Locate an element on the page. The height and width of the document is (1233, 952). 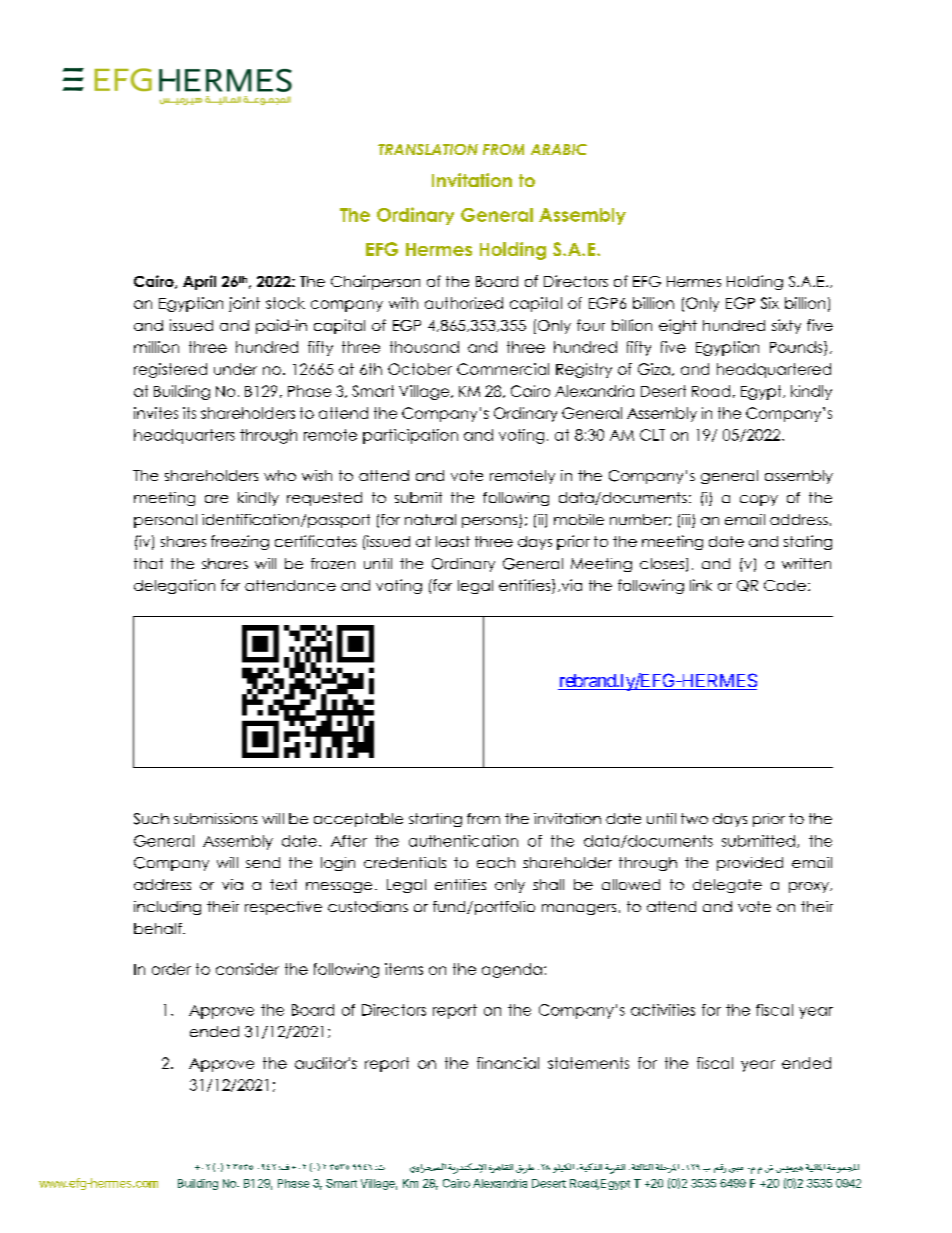
financial is located at coordinates (508, 1063).
